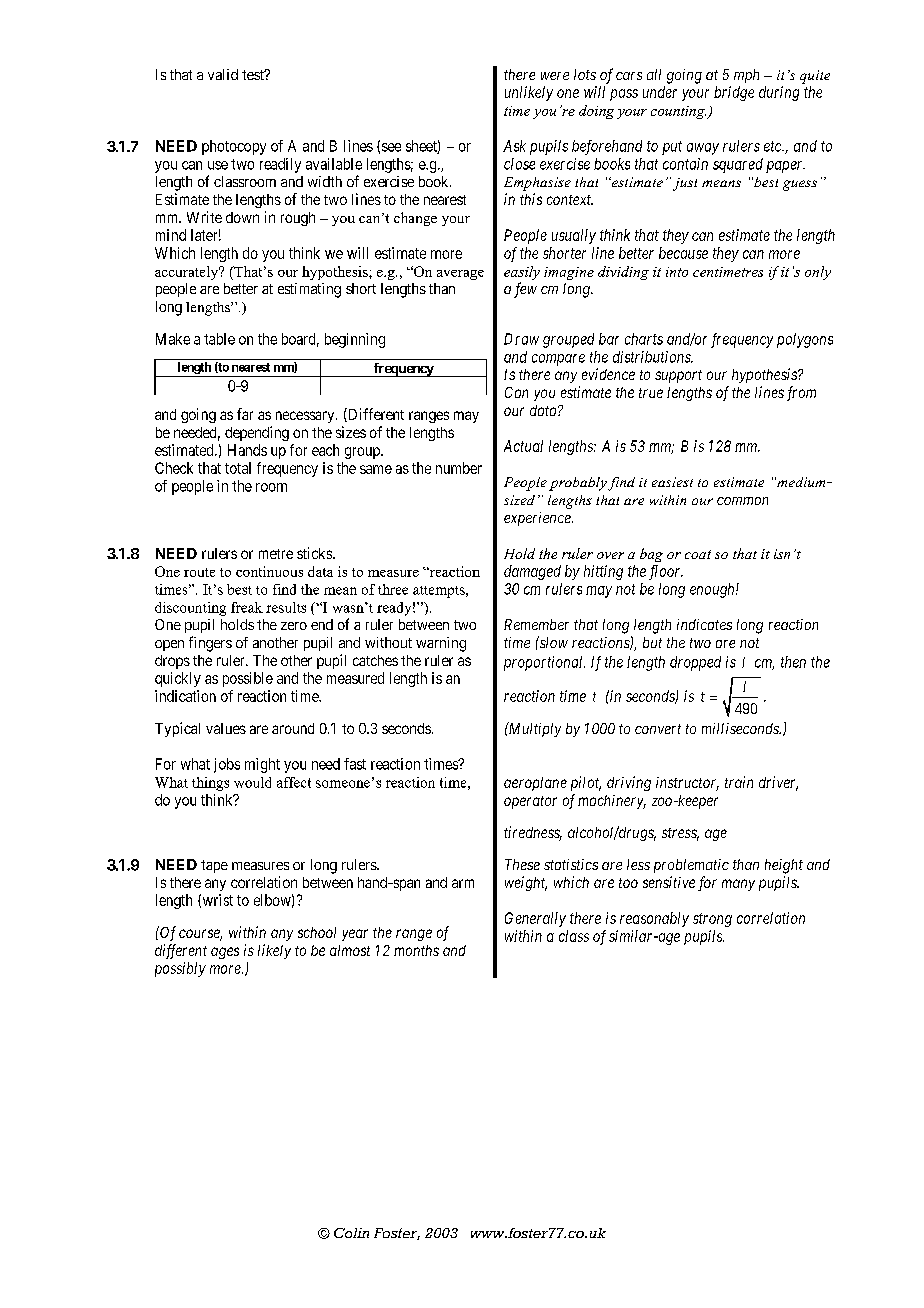 This screenshot has height=1308, width=924. What do you see at coordinates (712, 920) in the screenshot?
I see `strong` at bounding box center [712, 920].
